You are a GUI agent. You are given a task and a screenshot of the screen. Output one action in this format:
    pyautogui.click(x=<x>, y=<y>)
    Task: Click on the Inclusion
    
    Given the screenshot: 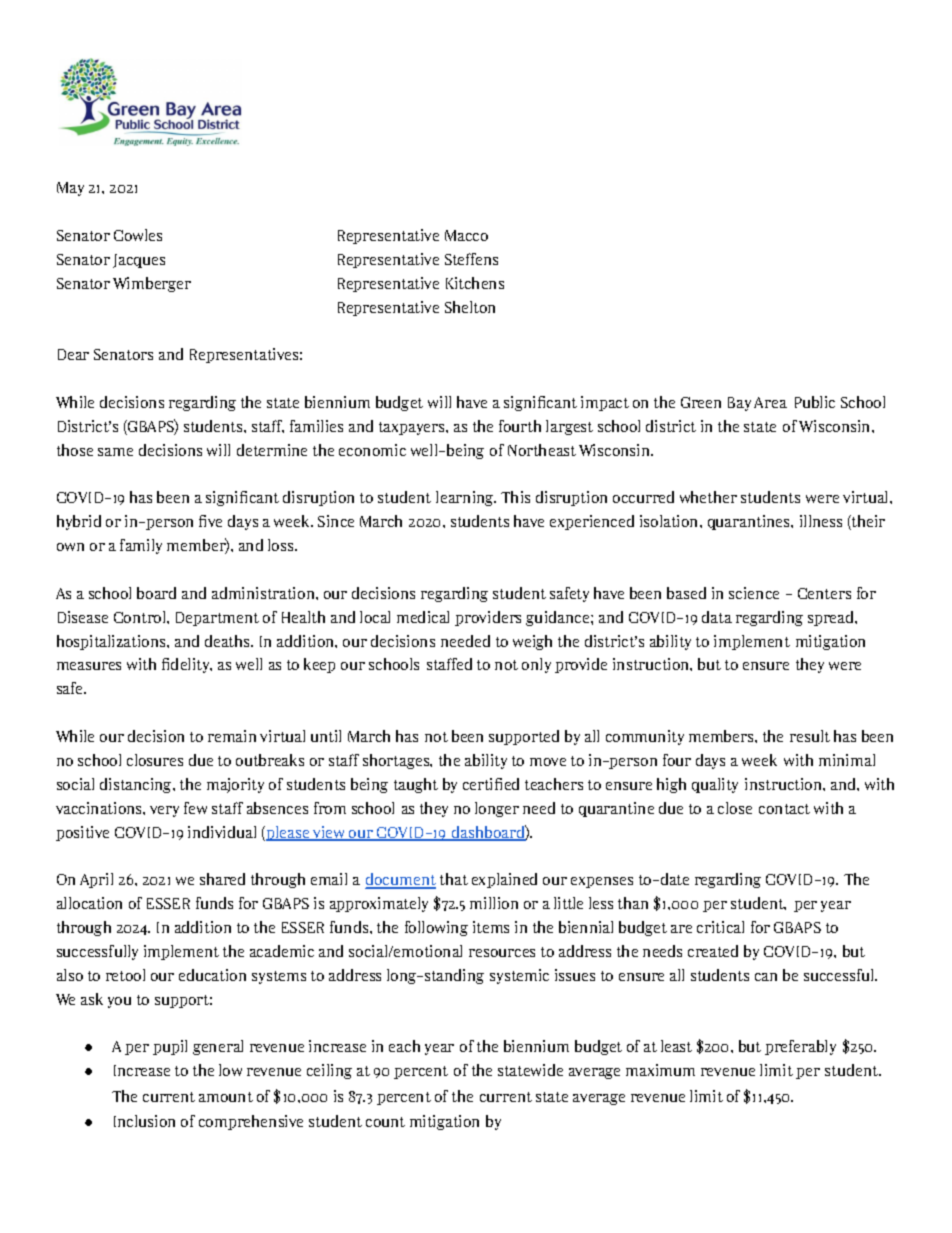 What is the action you would take?
    pyautogui.click(x=144, y=1121)
